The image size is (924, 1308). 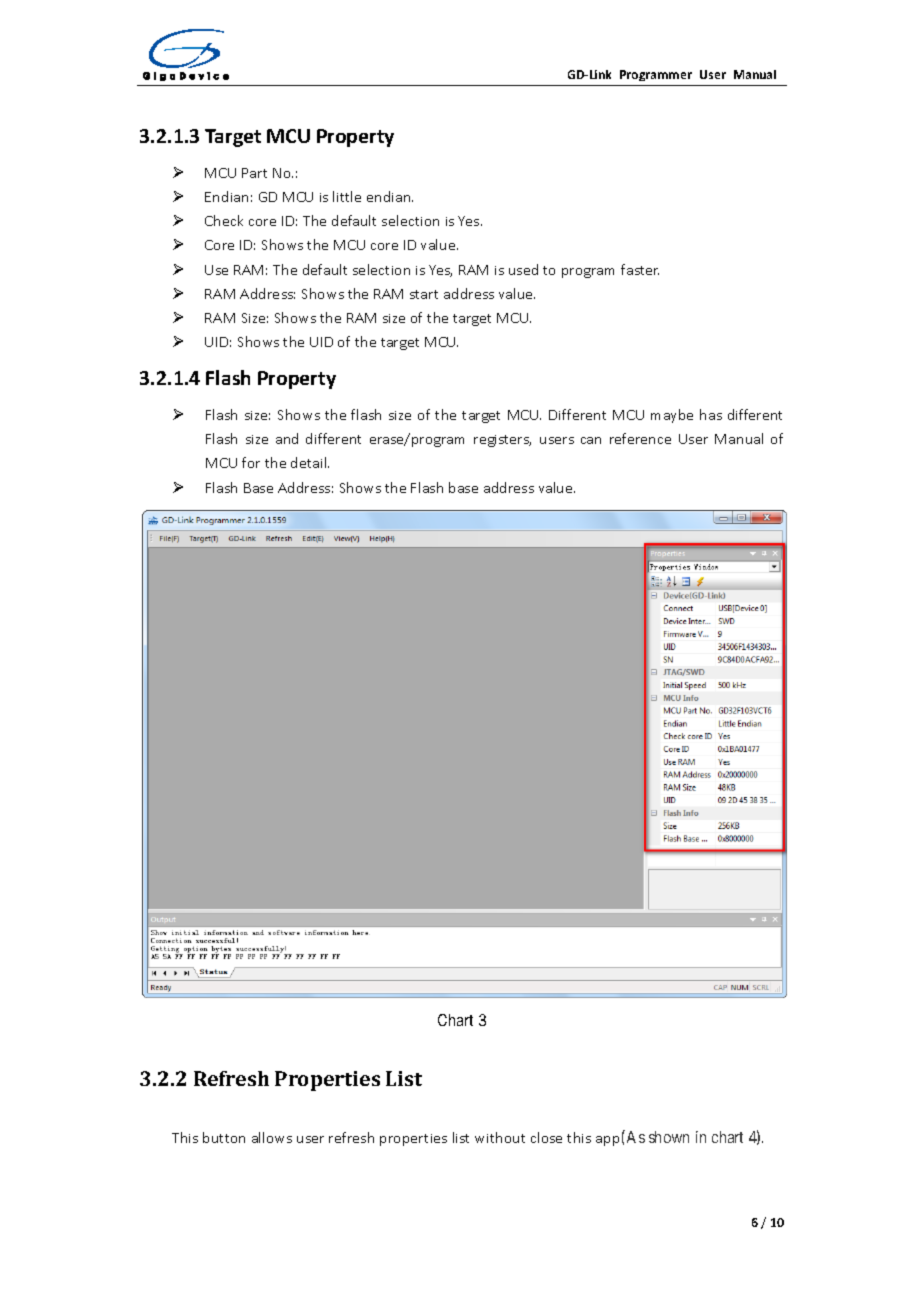 I want to click on used, so click(x=523, y=269).
